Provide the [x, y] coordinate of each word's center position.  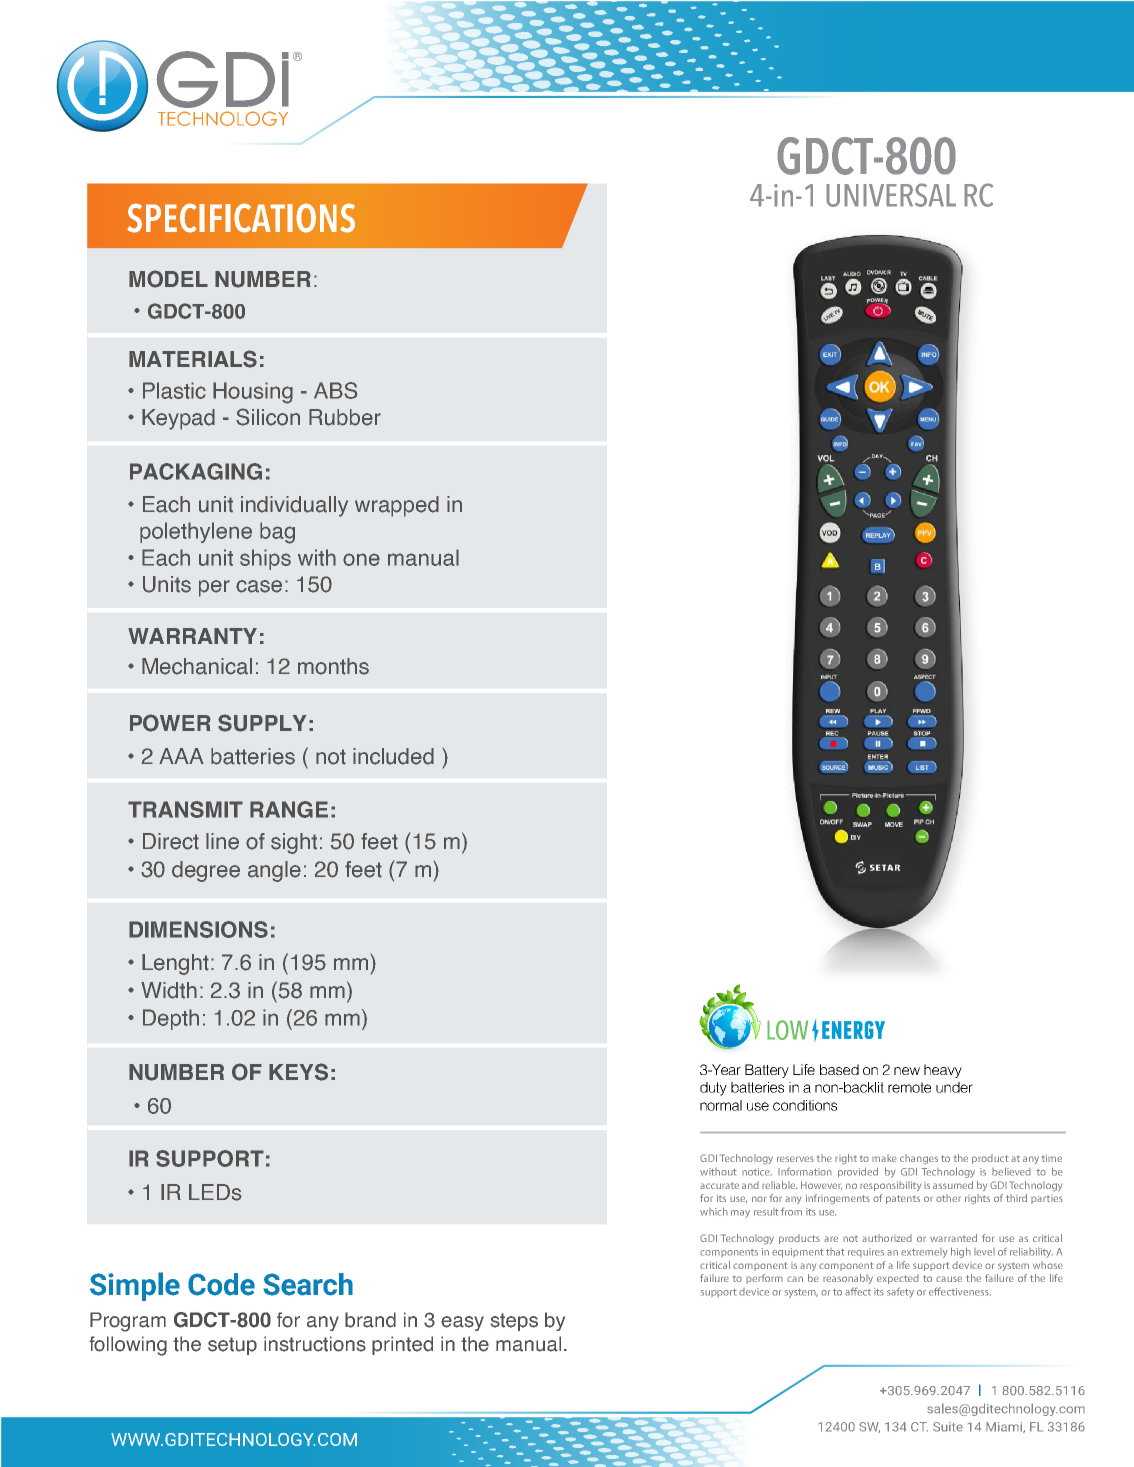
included [393, 756]
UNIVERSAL [891, 195]
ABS [335, 390]
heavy [943, 1071]
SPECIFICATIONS [241, 218]
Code [221, 1284]
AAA [181, 756]
